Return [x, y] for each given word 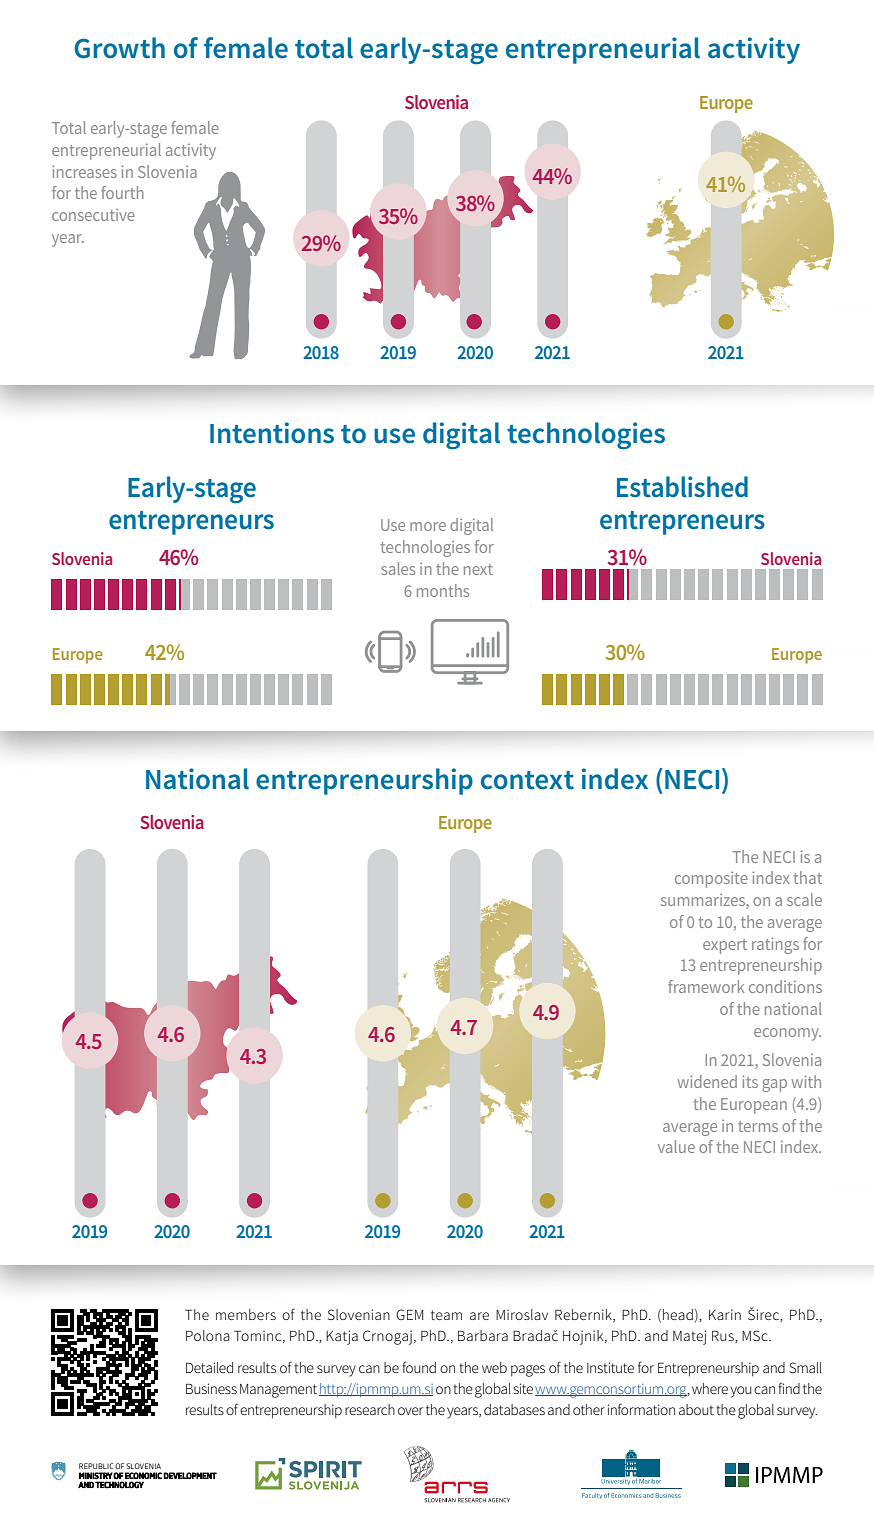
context [527, 780]
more [428, 526]
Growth [119, 48]
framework [706, 986]
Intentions [272, 433]
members [246, 1314]
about [696, 1409]
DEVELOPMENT [190, 1475]
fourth [122, 192]
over [410, 1411]
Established [682, 487]
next [478, 569]
